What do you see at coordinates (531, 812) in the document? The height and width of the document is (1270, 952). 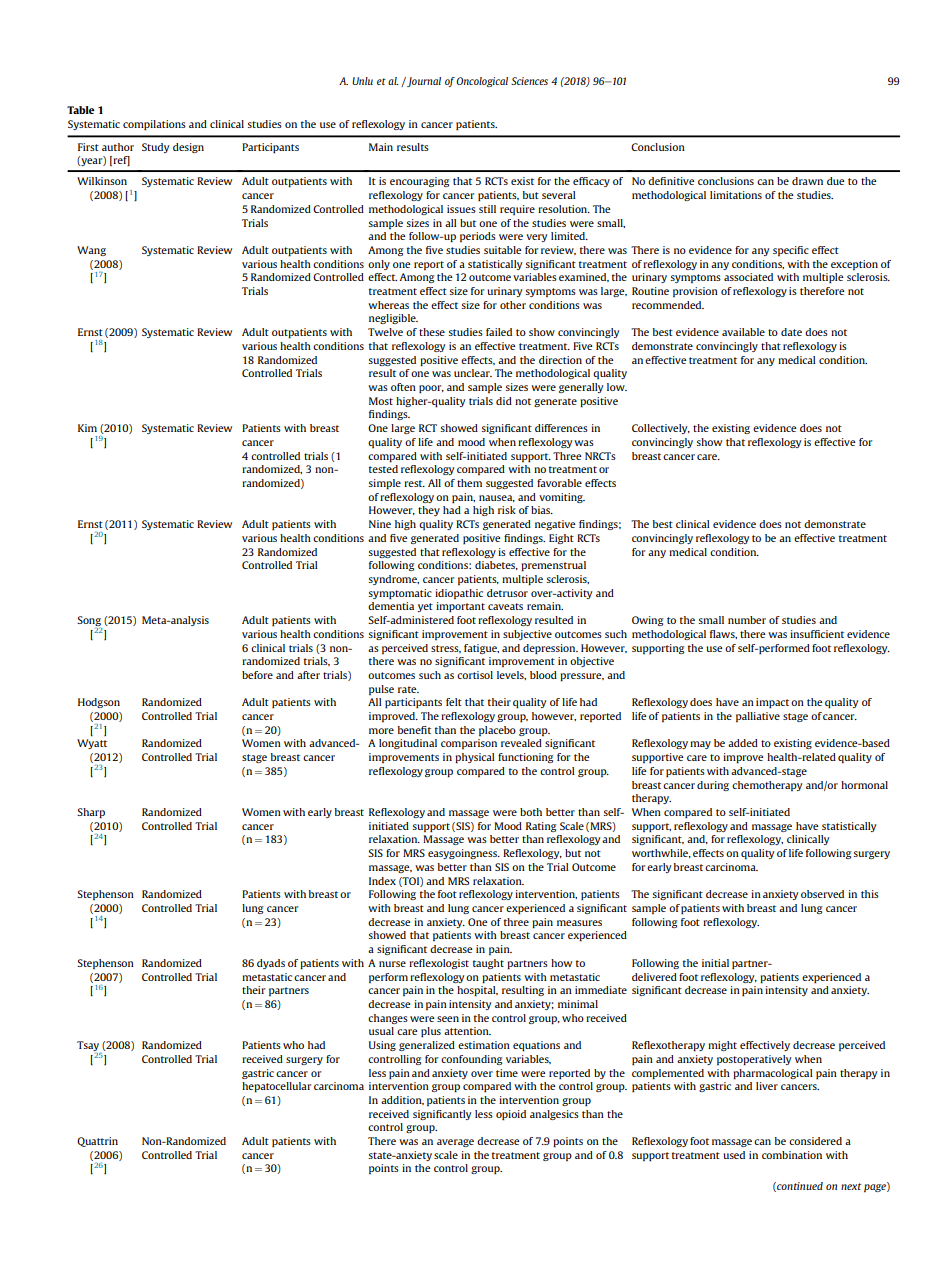 I see `both` at bounding box center [531, 812].
